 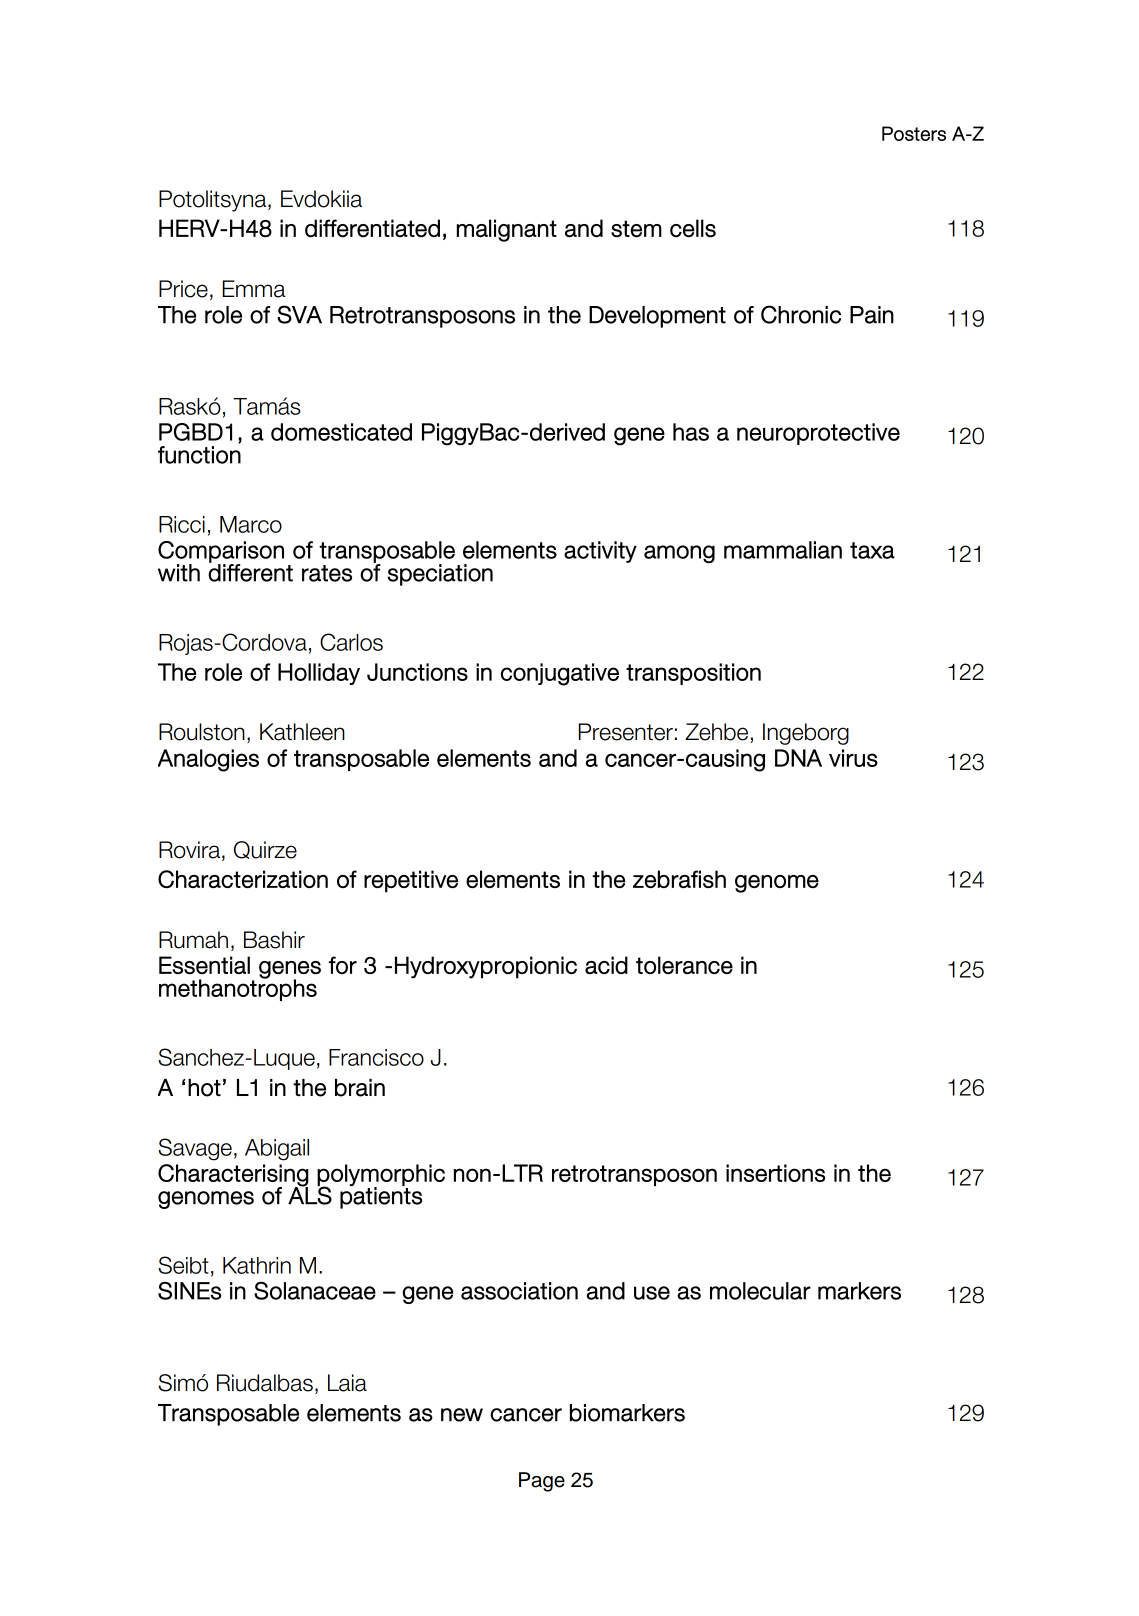 What do you see at coordinates (600, 552) in the image?
I see `activity` at bounding box center [600, 552].
